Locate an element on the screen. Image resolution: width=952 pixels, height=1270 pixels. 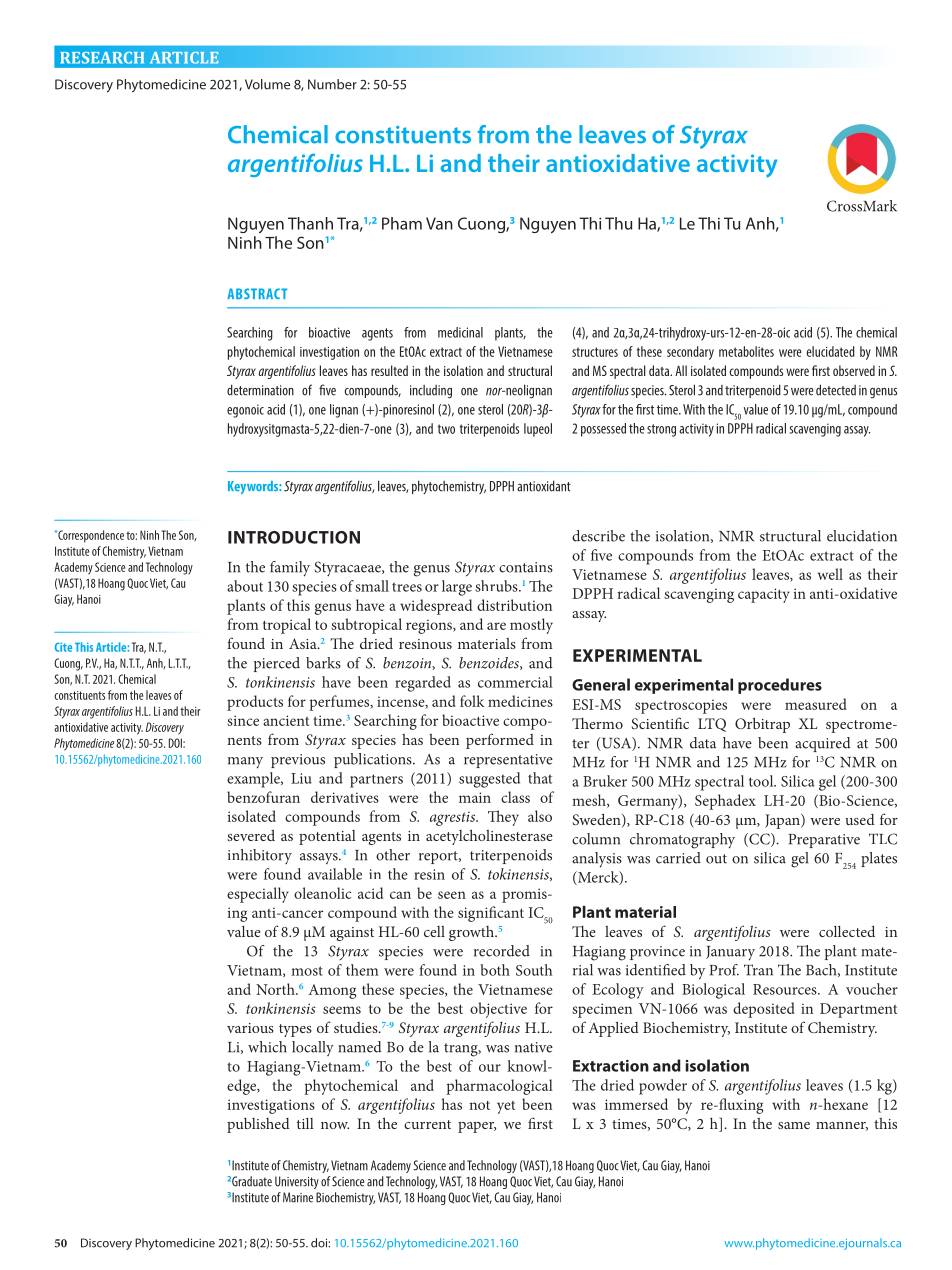
Number is located at coordinates (332, 84).
